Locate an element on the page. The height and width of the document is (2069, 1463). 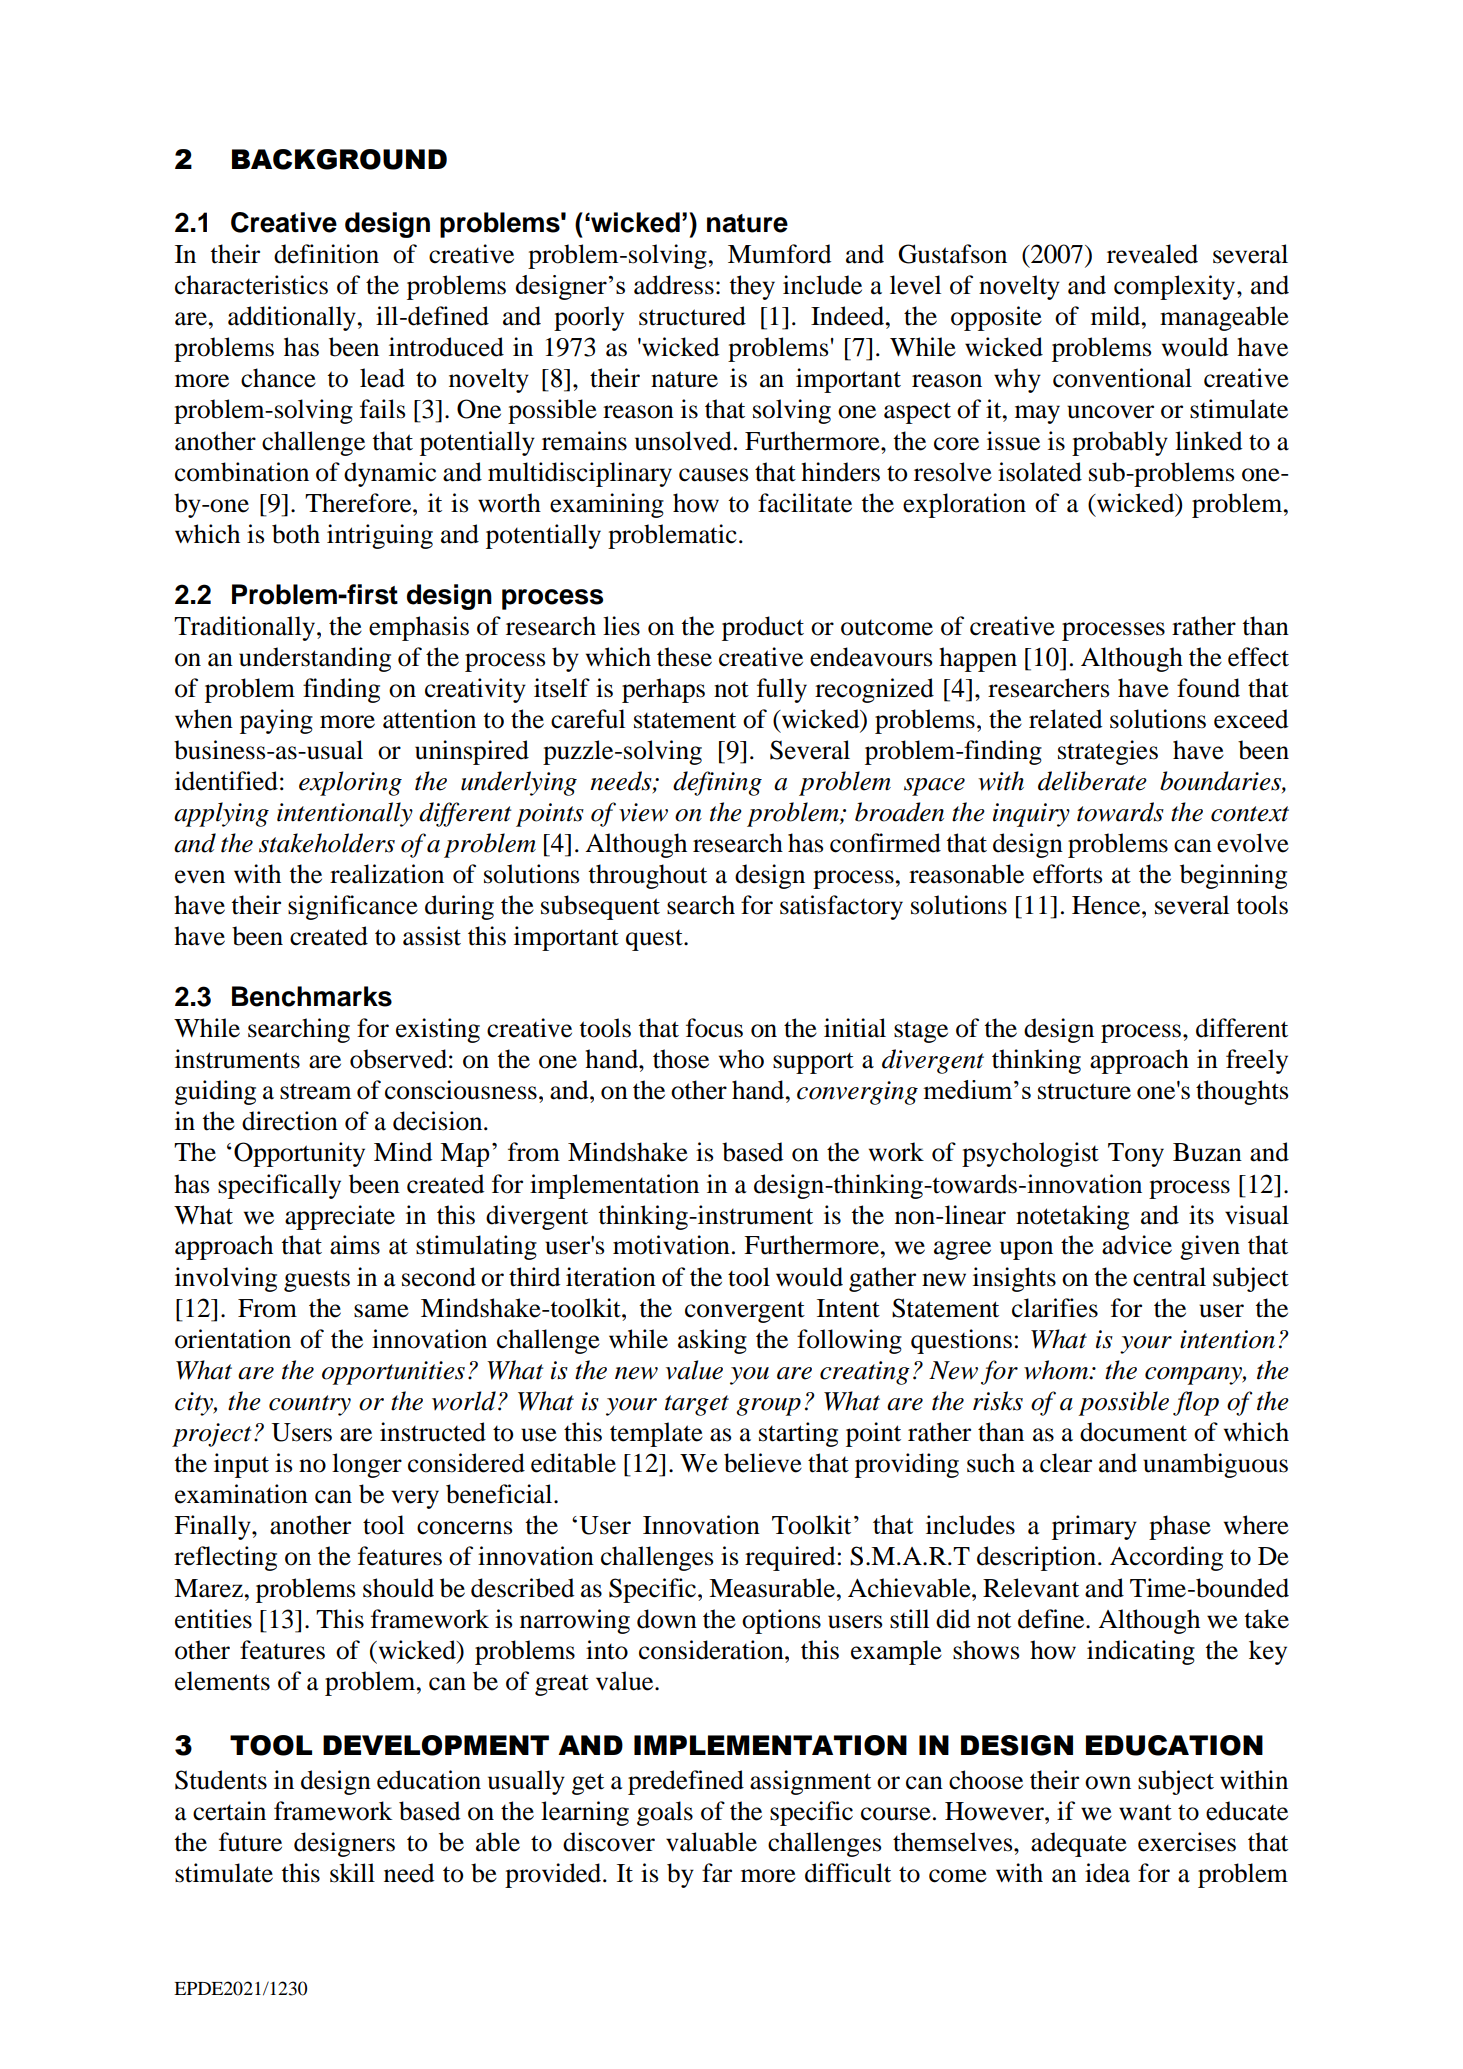
they is located at coordinates (752, 287).
